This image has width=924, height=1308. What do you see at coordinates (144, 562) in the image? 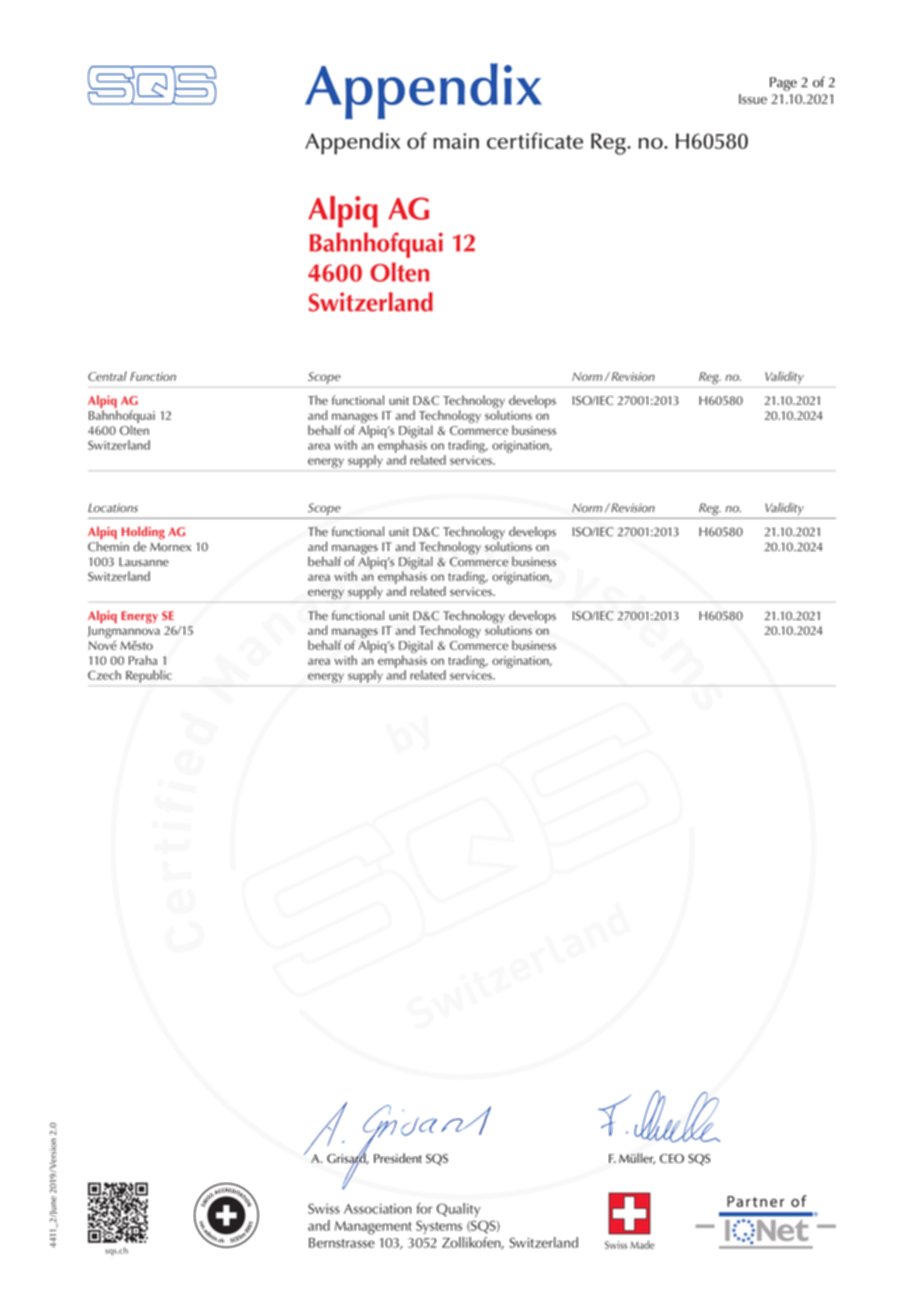
I see `Lausanne` at bounding box center [144, 562].
